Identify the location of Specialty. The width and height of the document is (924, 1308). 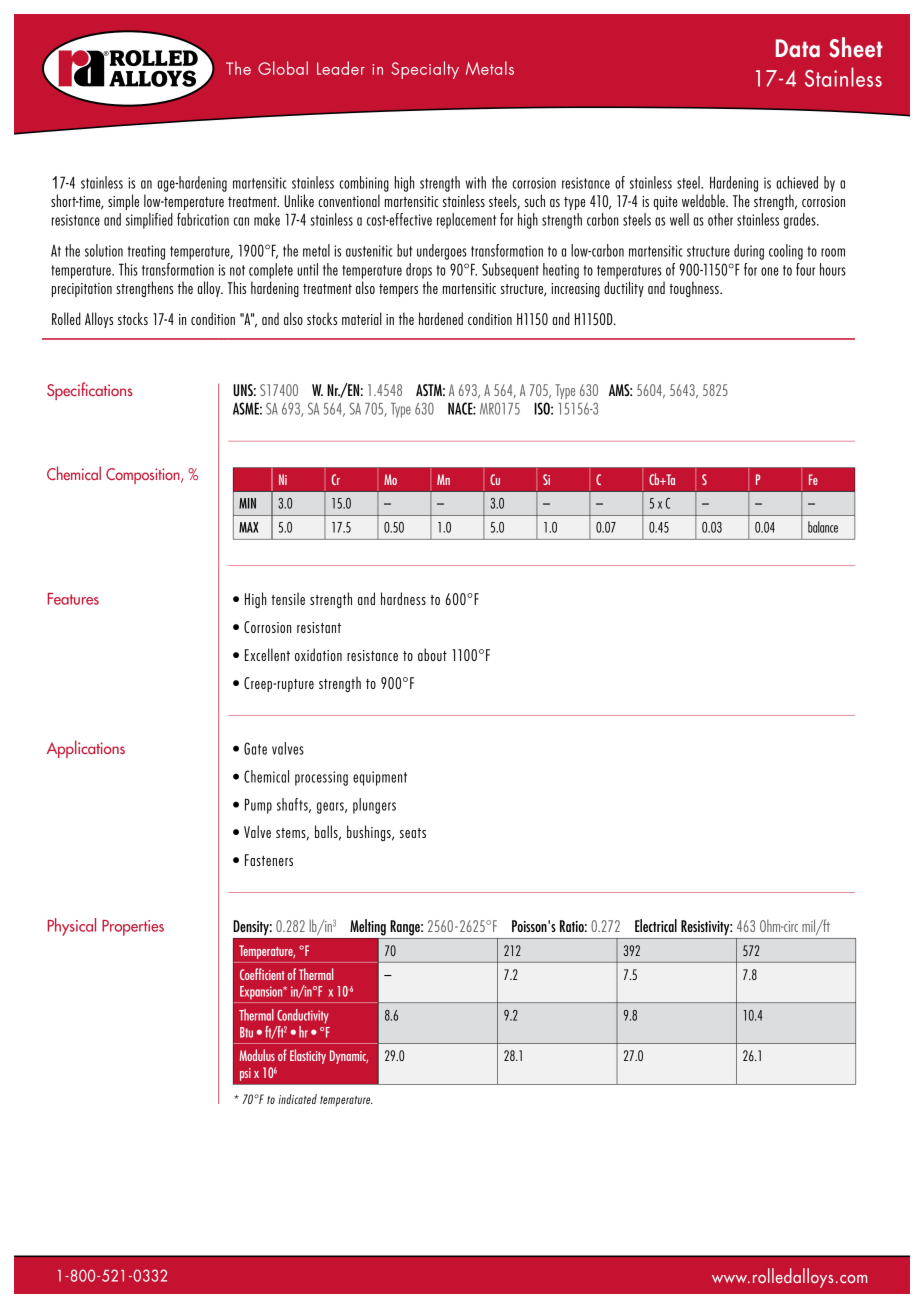
(425, 70).
